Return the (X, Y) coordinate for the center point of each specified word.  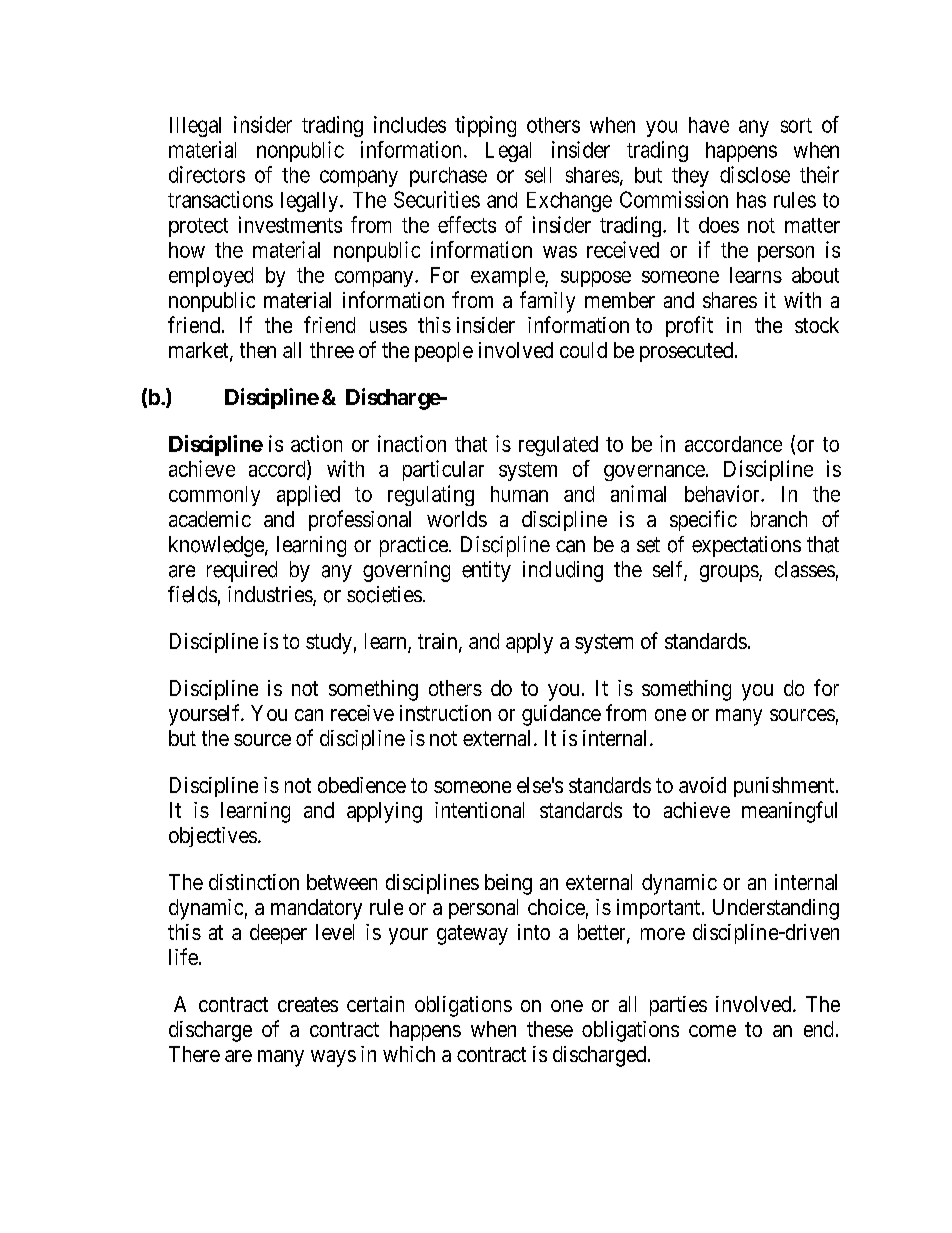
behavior (723, 493)
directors (207, 174)
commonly (214, 496)
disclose (755, 174)
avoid (702, 785)
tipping (485, 126)
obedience (362, 785)
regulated (558, 446)
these (550, 1029)
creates (308, 1004)
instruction (445, 713)
